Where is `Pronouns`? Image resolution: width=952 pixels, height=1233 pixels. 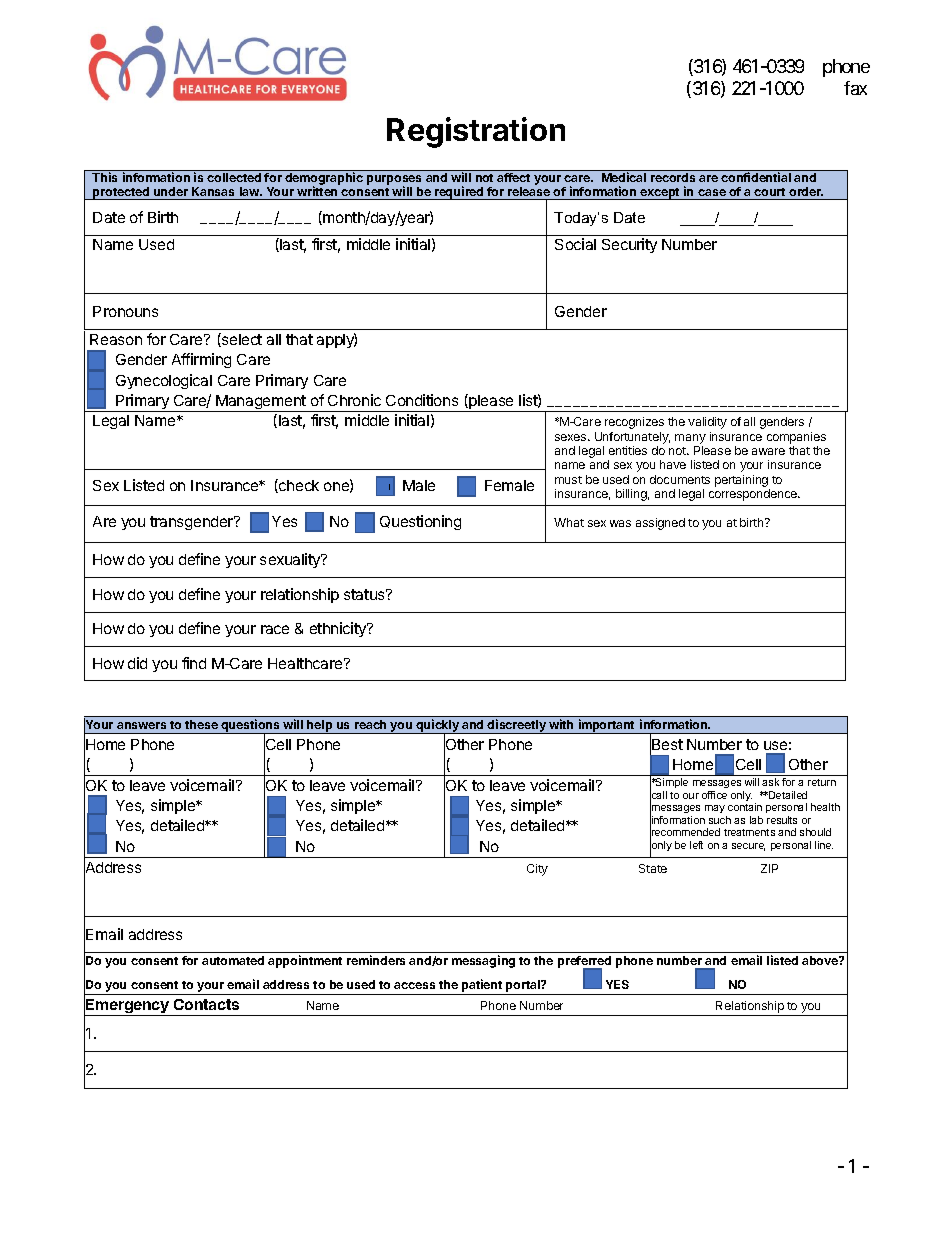 Pronouns is located at coordinates (125, 311).
